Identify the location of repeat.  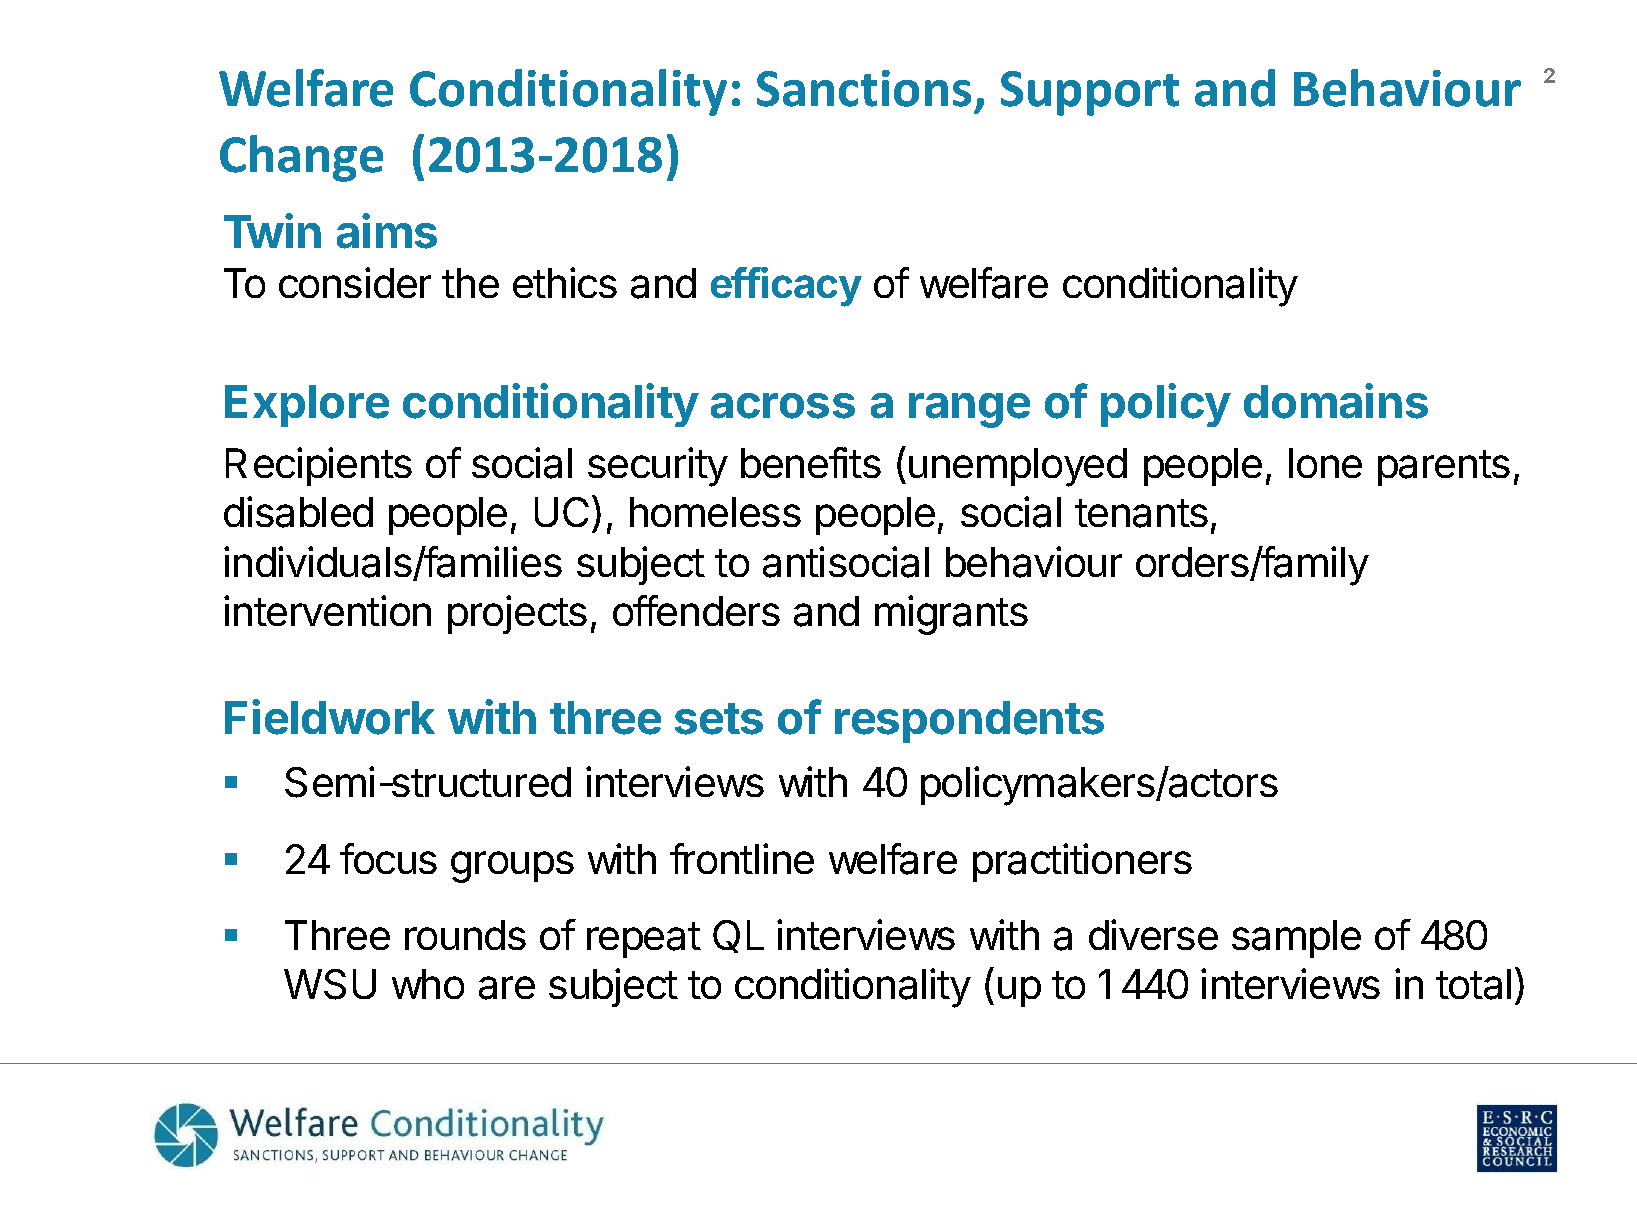
(644, 940).
